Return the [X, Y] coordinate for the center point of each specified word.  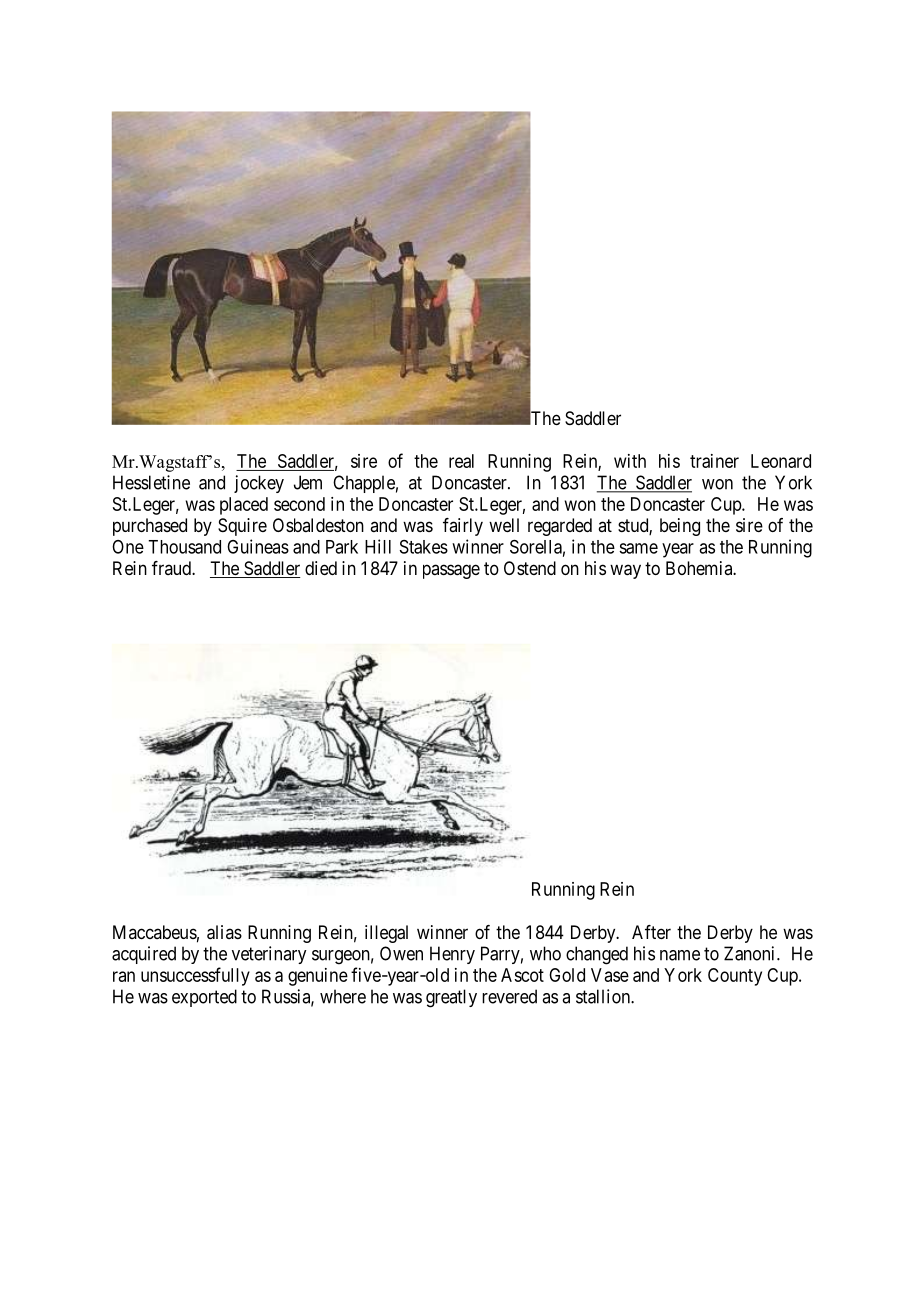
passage [451, 571]
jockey [259, 484]
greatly [451, 998]
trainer [714, 461]
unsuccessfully [195, 976]
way [625, 571]
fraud [172, 568]
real [461, 461]
